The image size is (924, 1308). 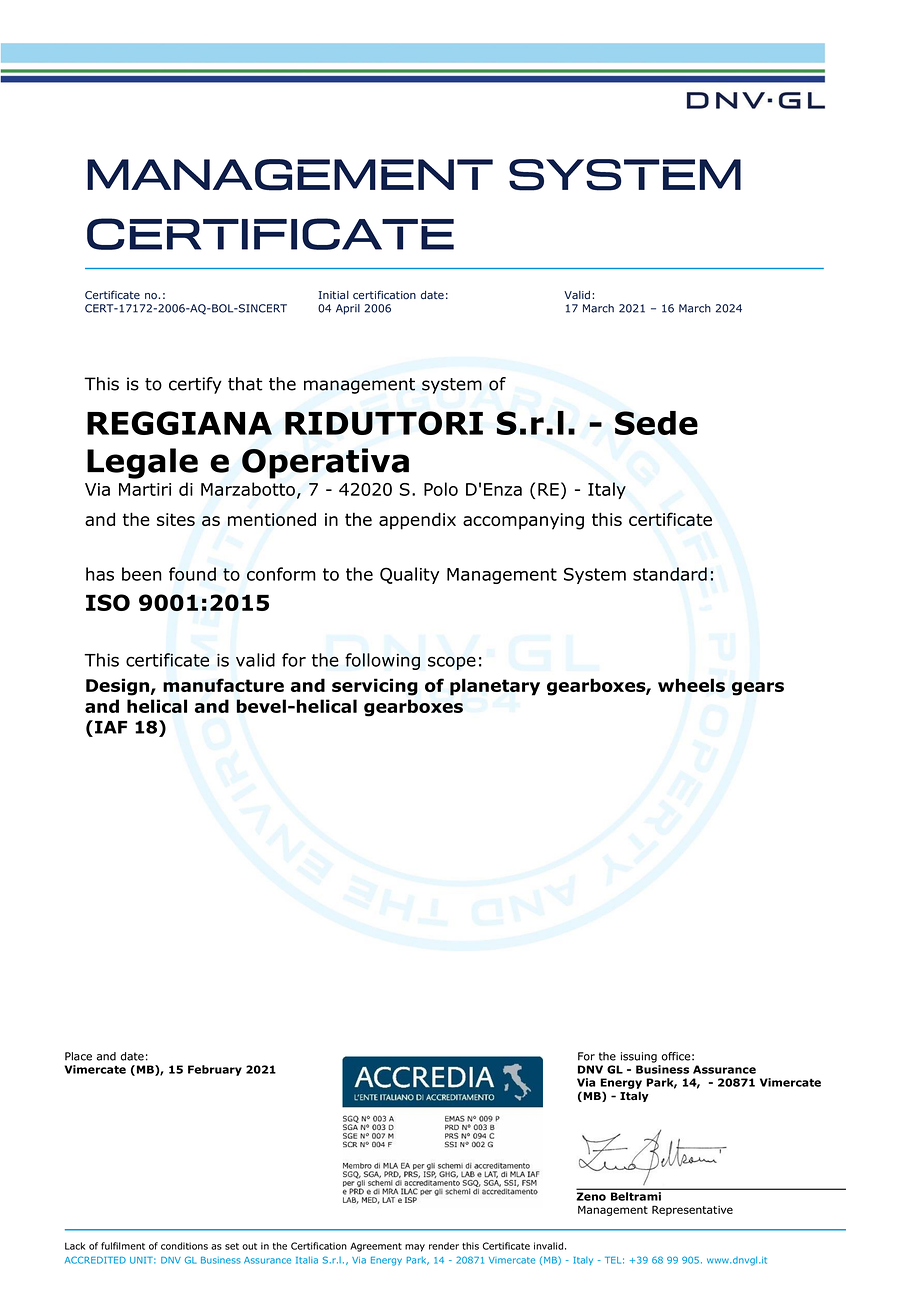 I want to click on conditions, so click(x=184, y=1246).
